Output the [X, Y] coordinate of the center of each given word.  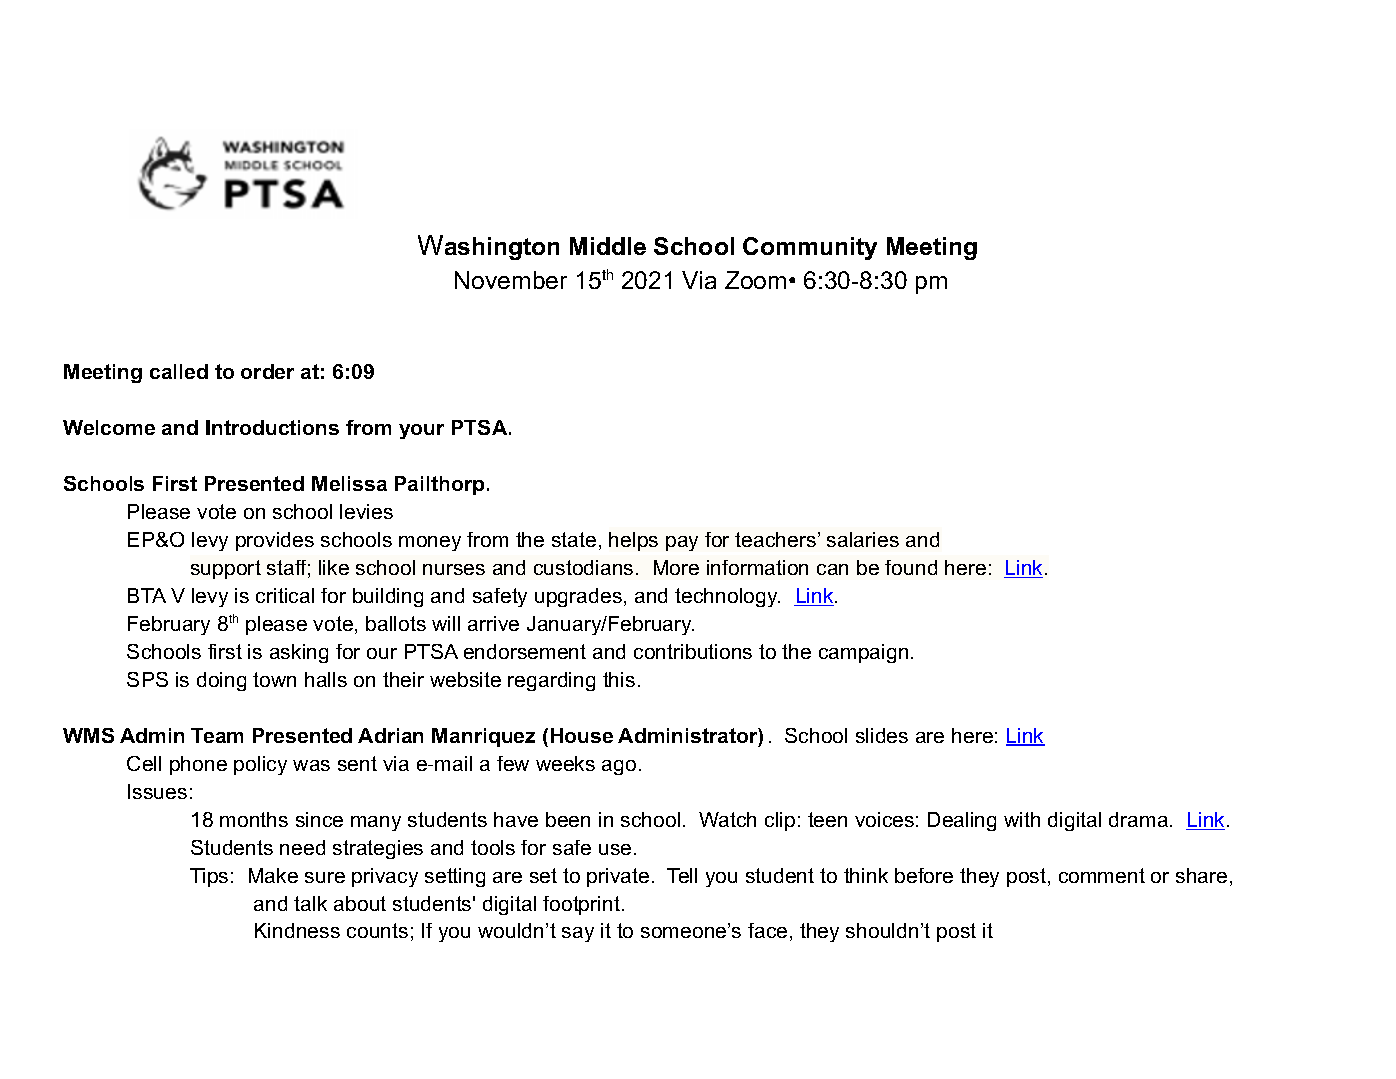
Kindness [297, 930]
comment [1102, 875]
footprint [581, 905]
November [511, 280]
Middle [608, 246]
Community [810, 248]
